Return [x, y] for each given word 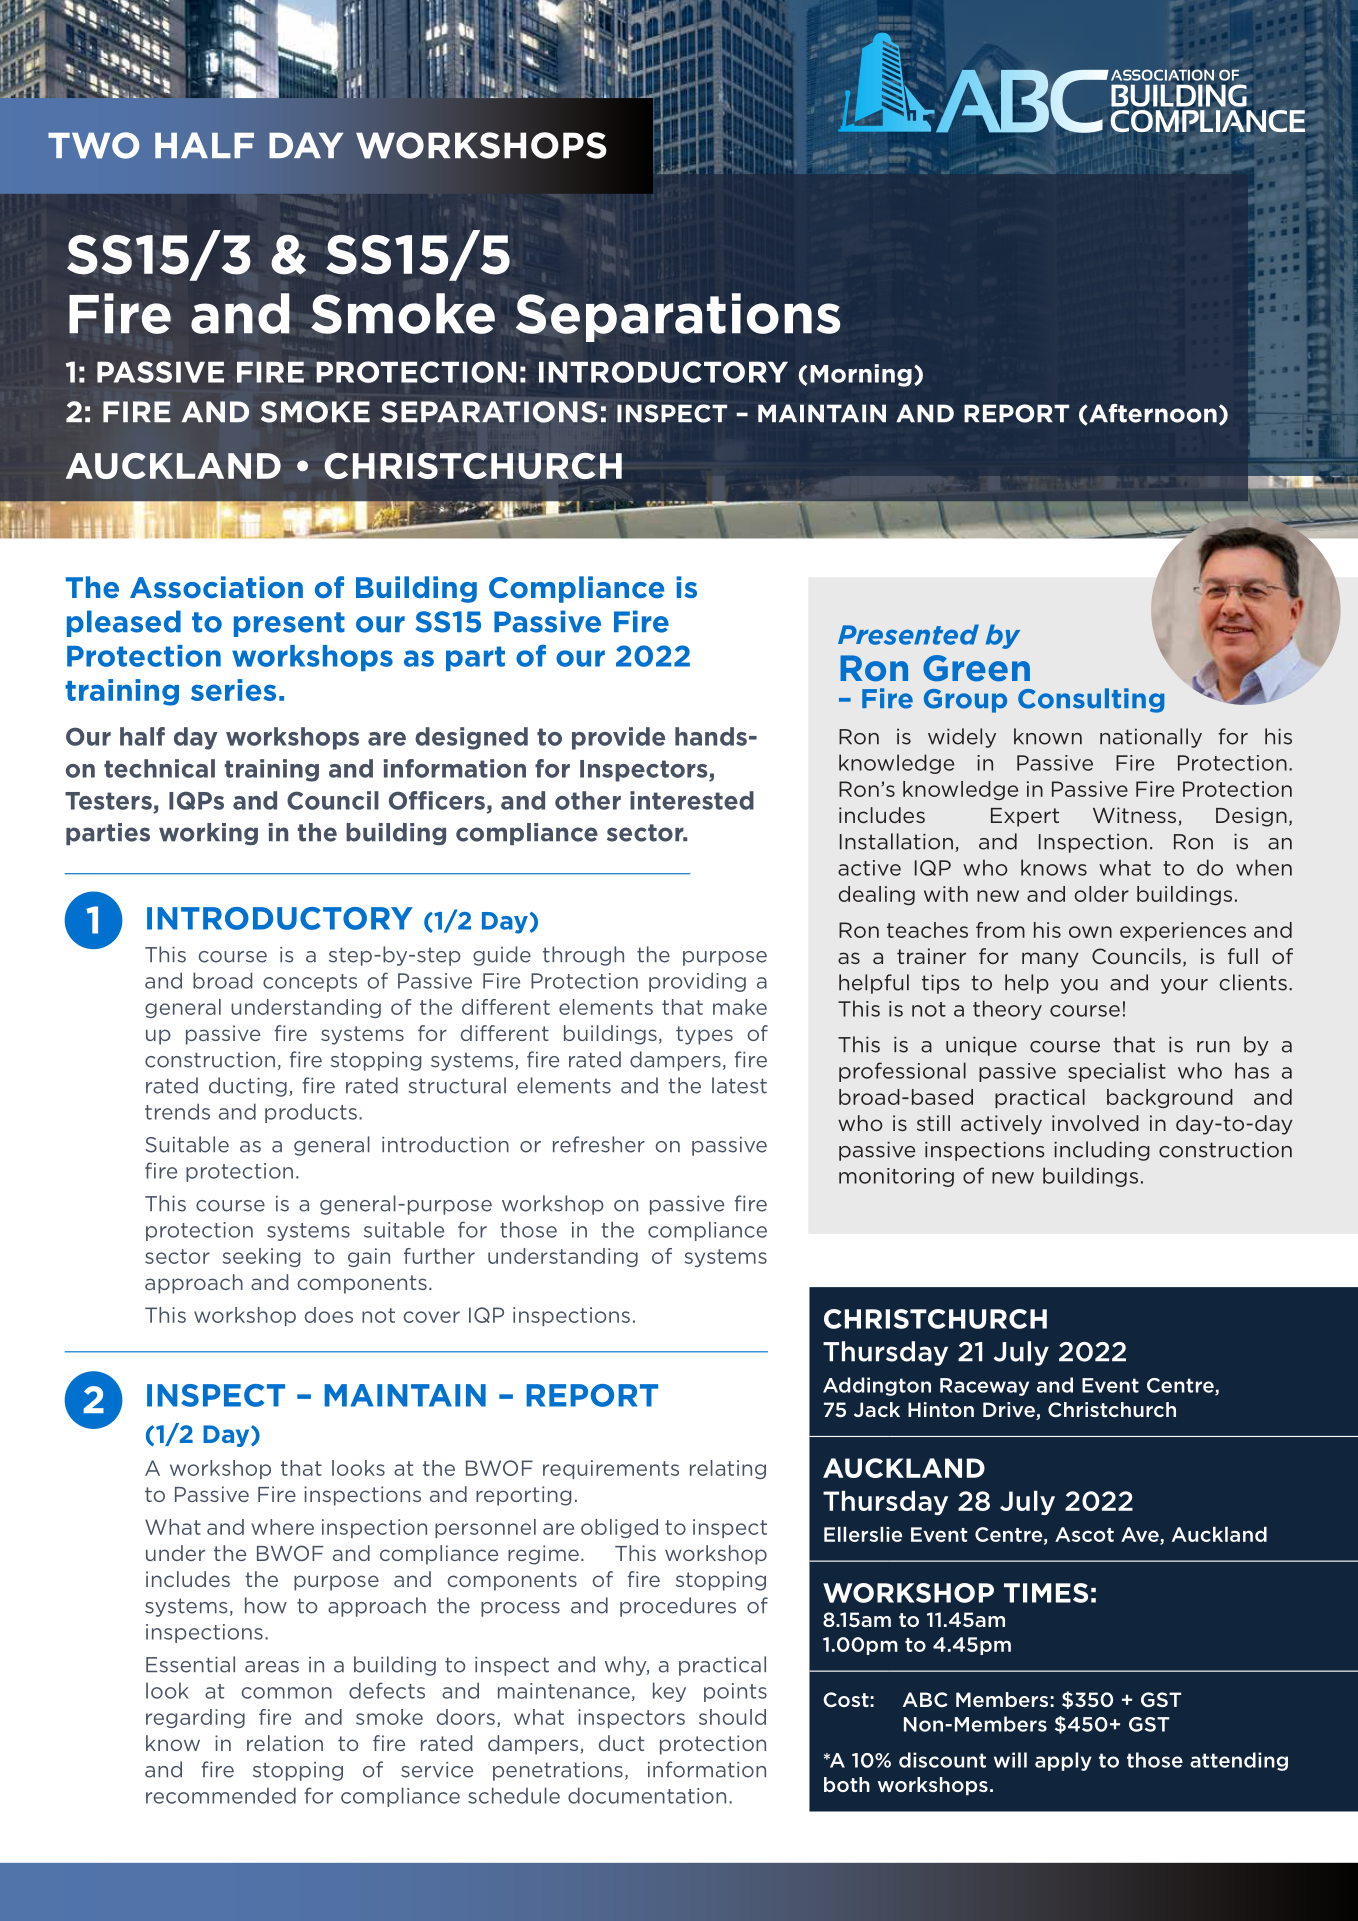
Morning [861, 375]
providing [697, 982]
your [1184, 986]
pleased [124, 623]
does [329, 1315]
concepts [310, 983]
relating [728, 1469]
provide [618, 738]
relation [285, 1743]
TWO [93, 145]
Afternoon [1152, 414]
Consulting [1091, 700]
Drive [1010, 1411]
